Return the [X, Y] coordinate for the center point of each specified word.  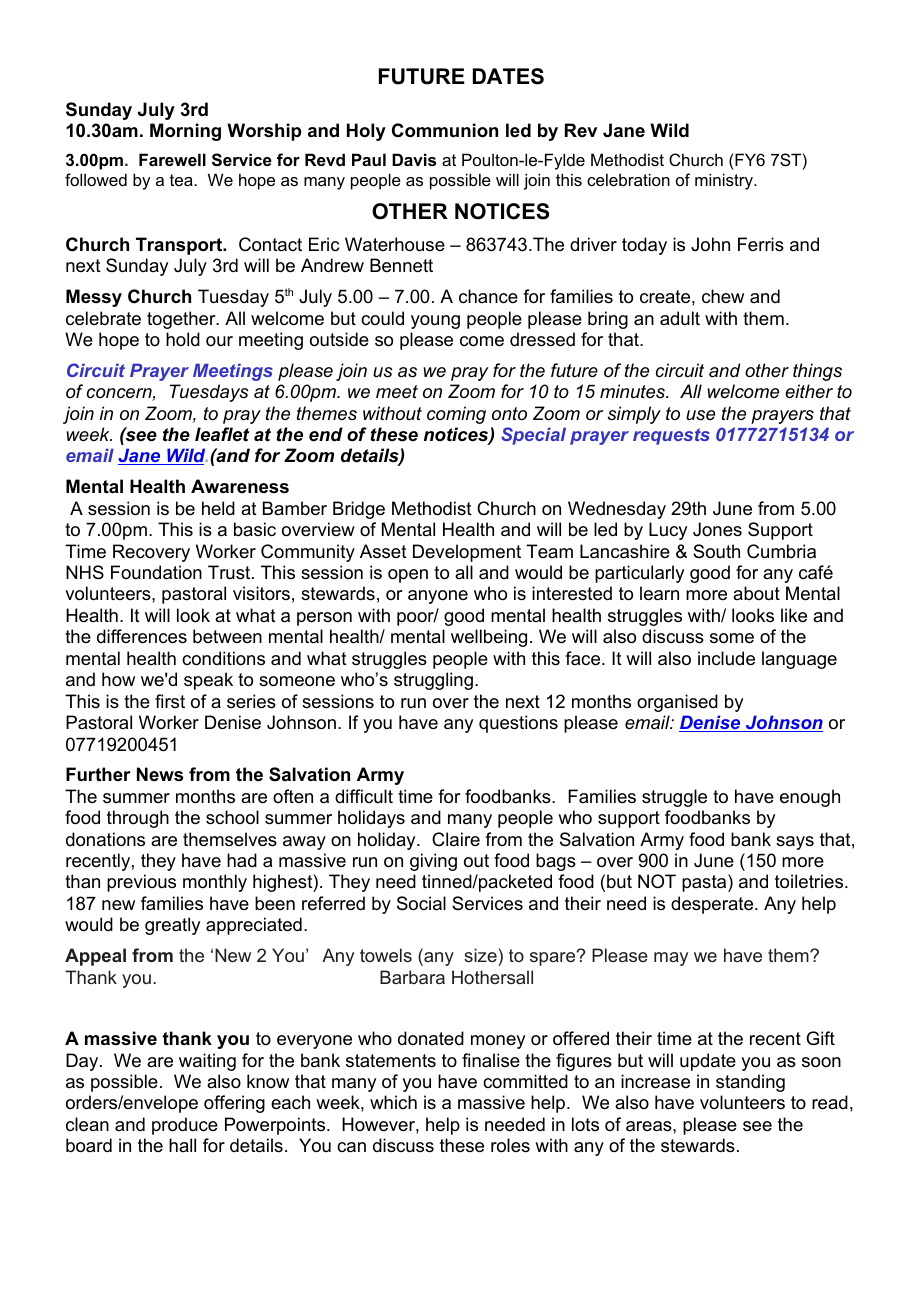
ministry [725, 181]
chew [723, 296]
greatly [172, 926]
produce [185, 1126]
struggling [433, 681]
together [182, 320]
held [218, 508]
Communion [445, 130]
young [435, 322]
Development [467, 553]
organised [677, 703]
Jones [717, 529]
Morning [185, 132]
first [170, 701]
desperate [713, 905]
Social [421, 903]
